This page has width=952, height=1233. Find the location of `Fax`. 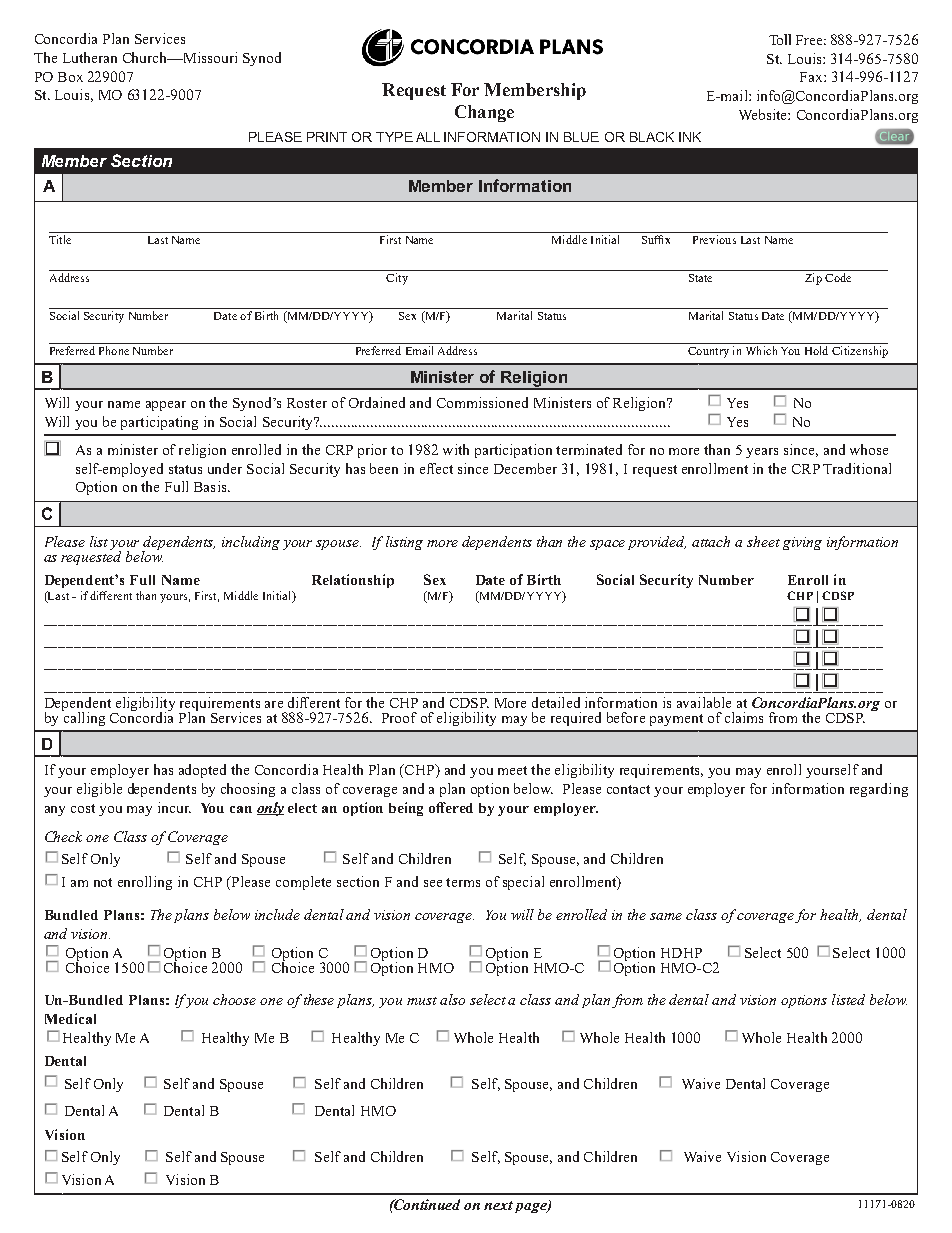

Fax is located at coordinates (812, 77).
